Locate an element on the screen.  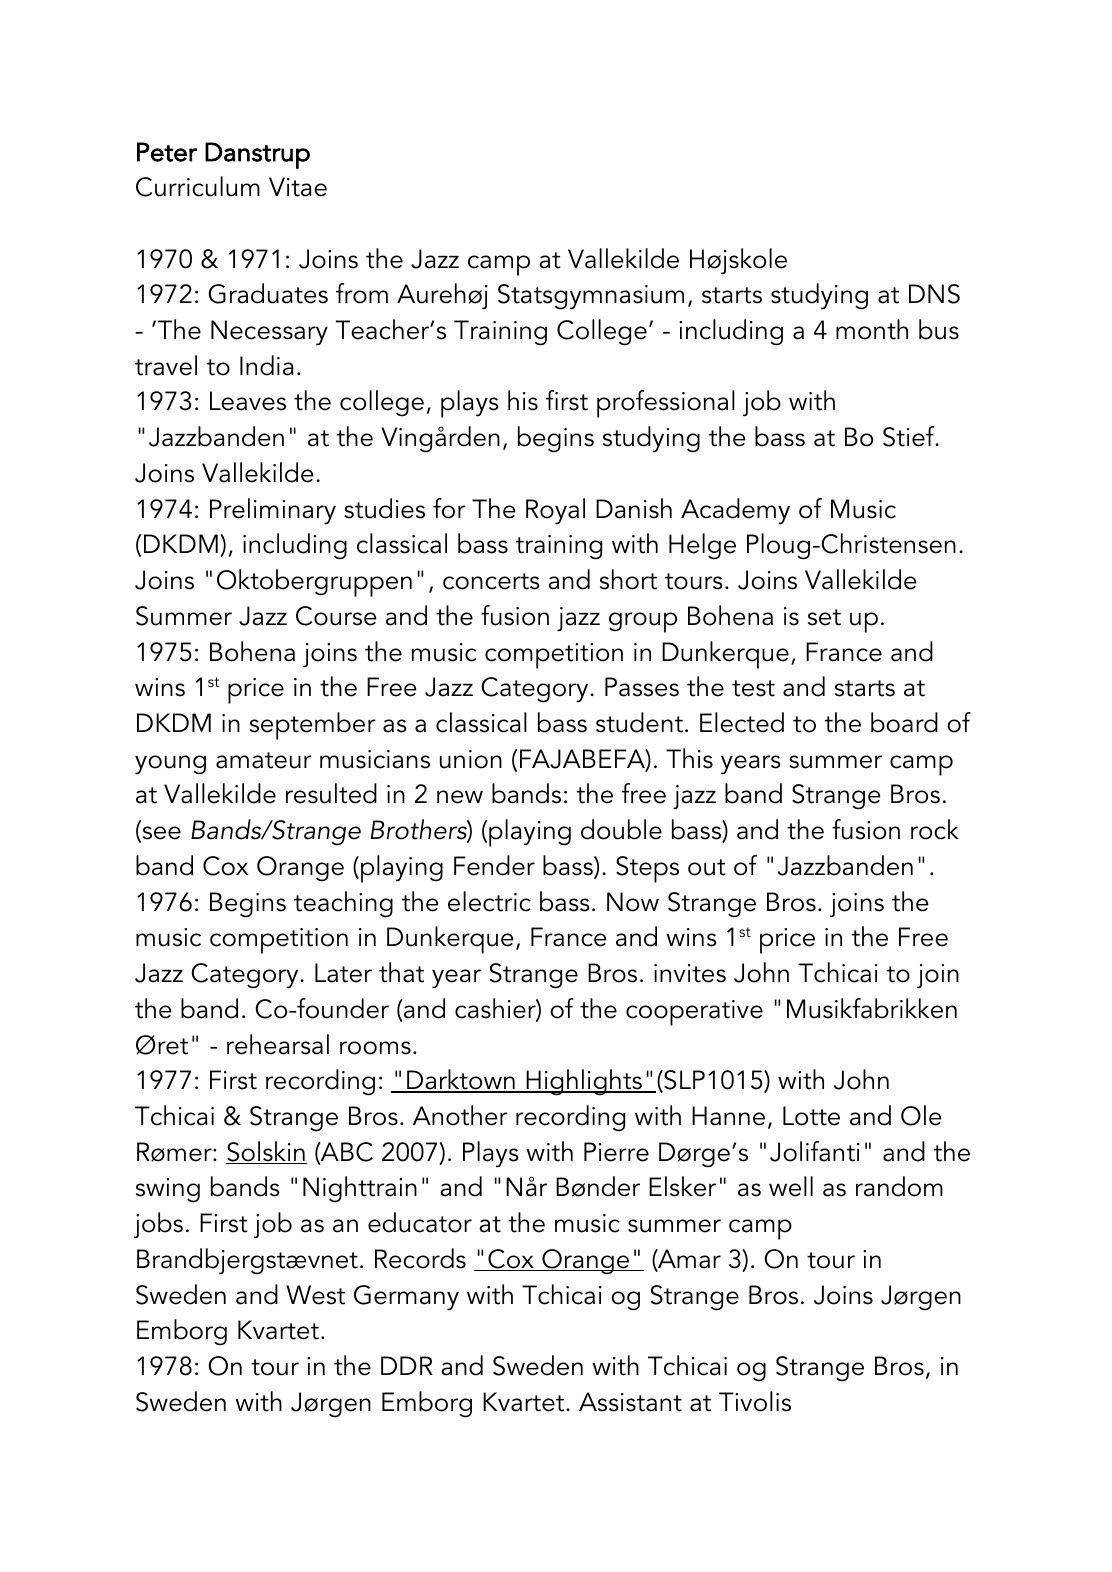
from is located at coordinates (362, 293).
